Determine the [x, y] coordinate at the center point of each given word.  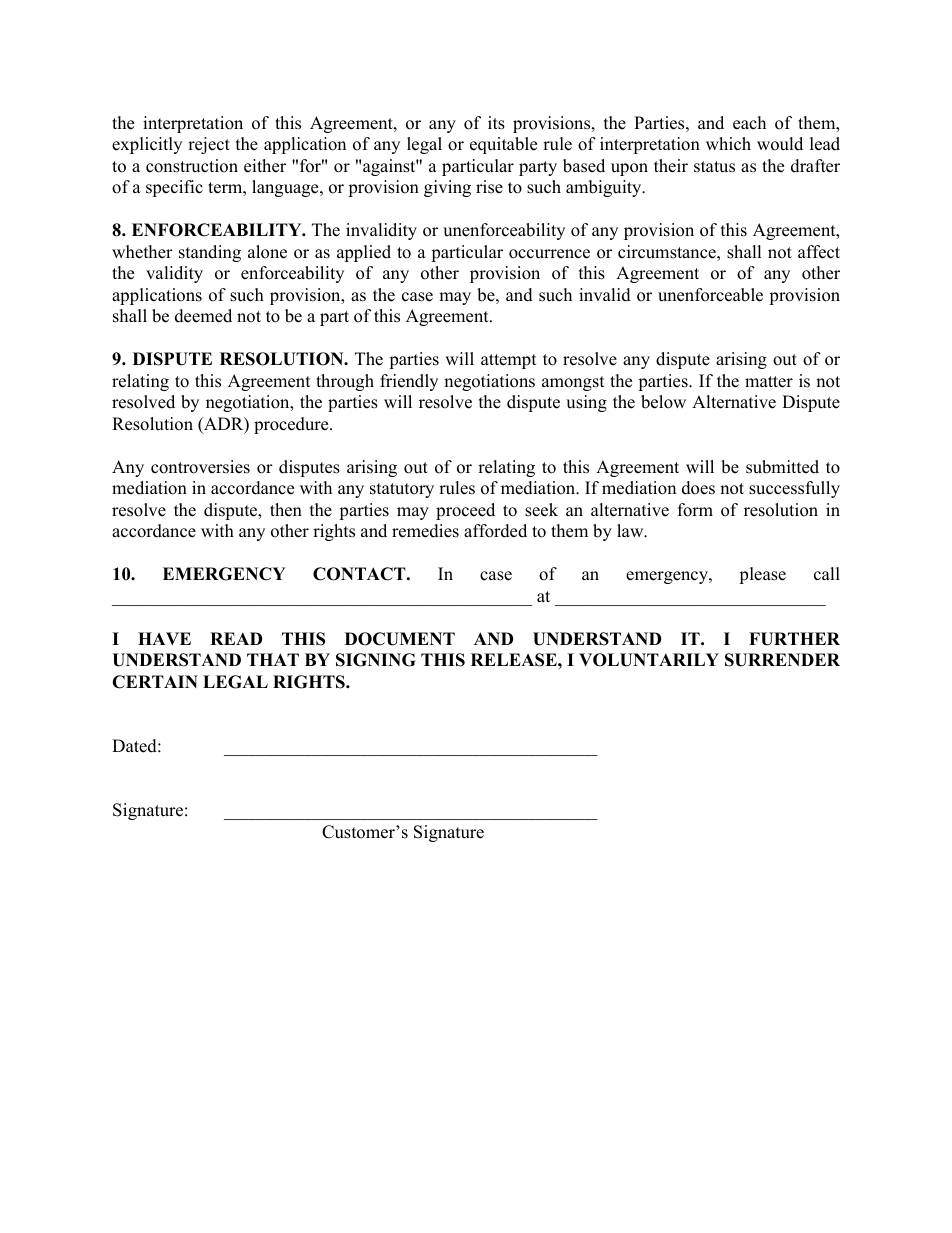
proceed [465, 511]
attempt [509, 361]
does [698, 488]
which [728, 144]
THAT [273, 659]
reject [209, 145]
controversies [200, 467]
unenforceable [710, 295]
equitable [503, 145]
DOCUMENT [400, 639]
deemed [203, 316]
